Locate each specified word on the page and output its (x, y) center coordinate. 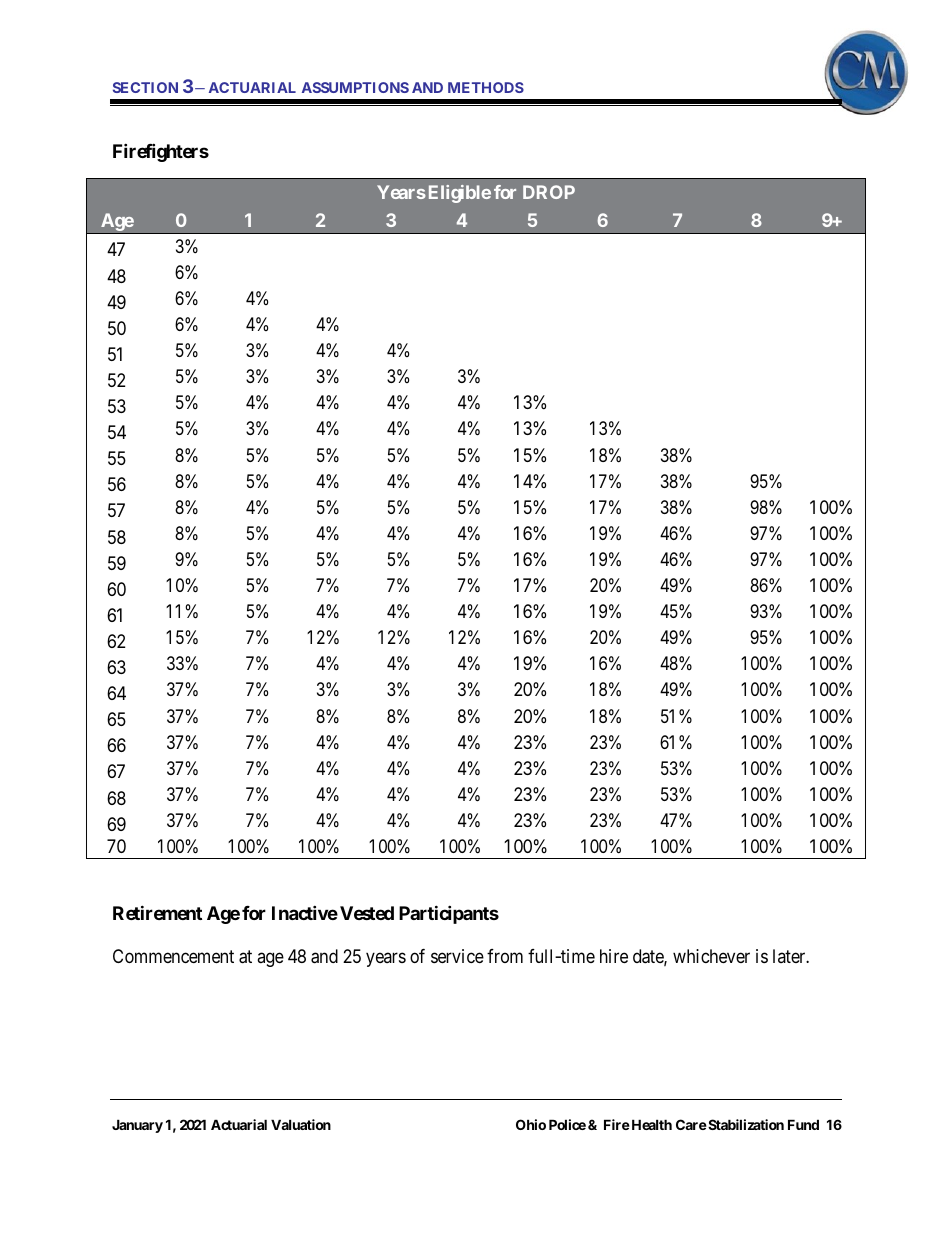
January (137, 1126)
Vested (367, 913)
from (505, 956)
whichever (711, 956)
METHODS (486, 87)
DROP (549, 192)
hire (614, 956)
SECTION (145, 87)
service (457, 956)
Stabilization (745, 1124)
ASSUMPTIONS (355, 87)
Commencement (173, 956)
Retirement (157, 912)
